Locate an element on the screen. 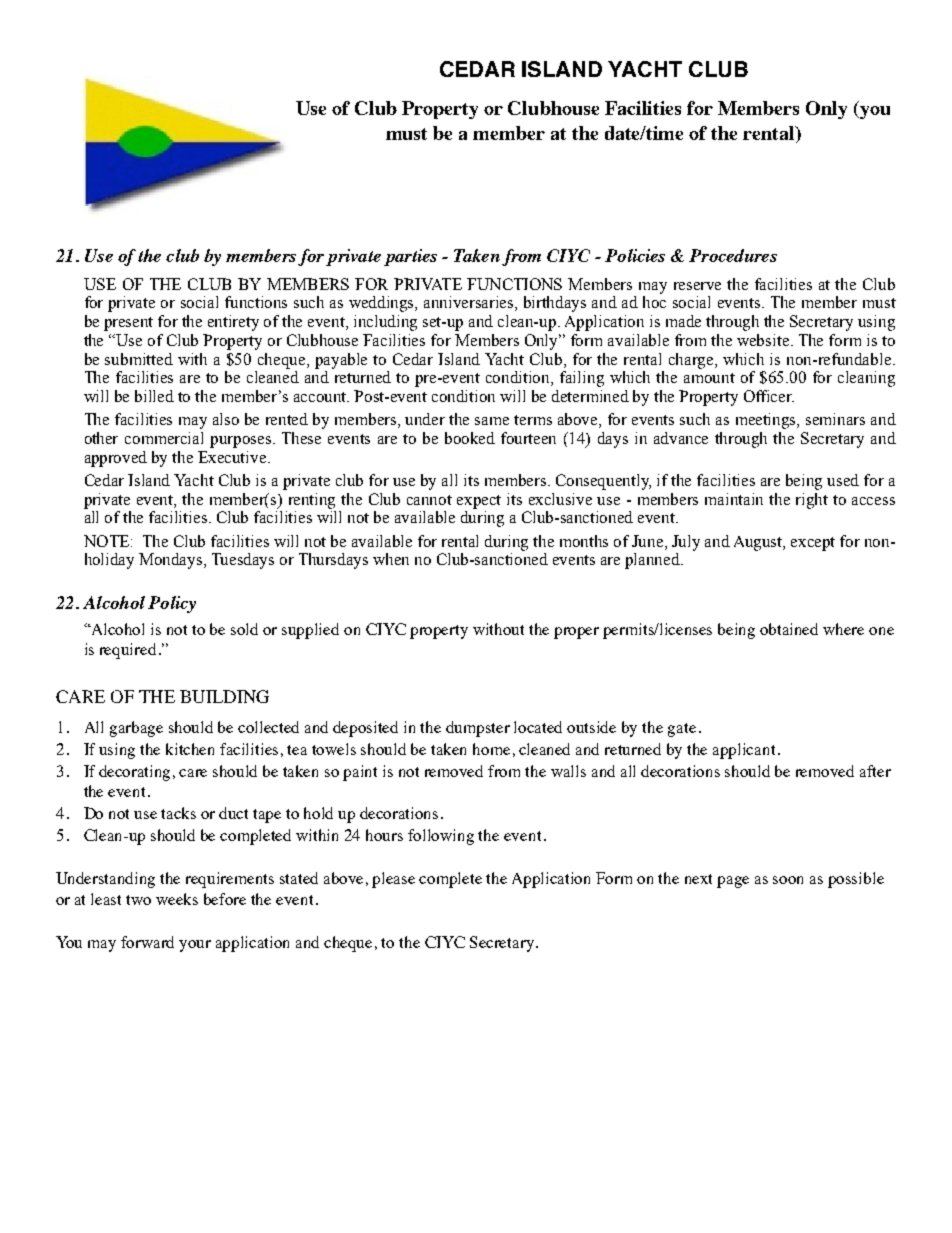  sold is located at coordinates (244, 629).
